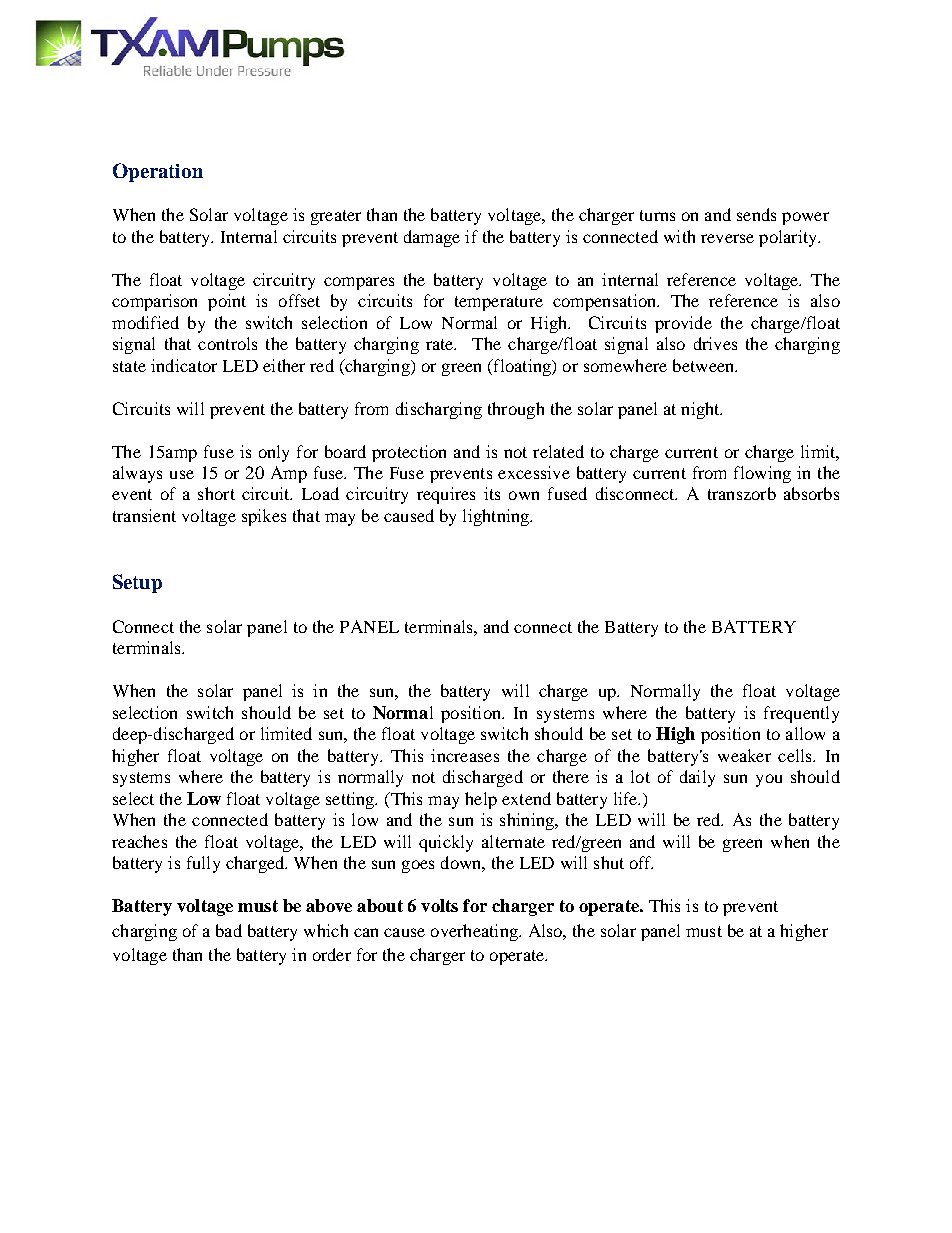 This screenshot has width=952, height=1233. I want to click on shut, so click(609, 862).
